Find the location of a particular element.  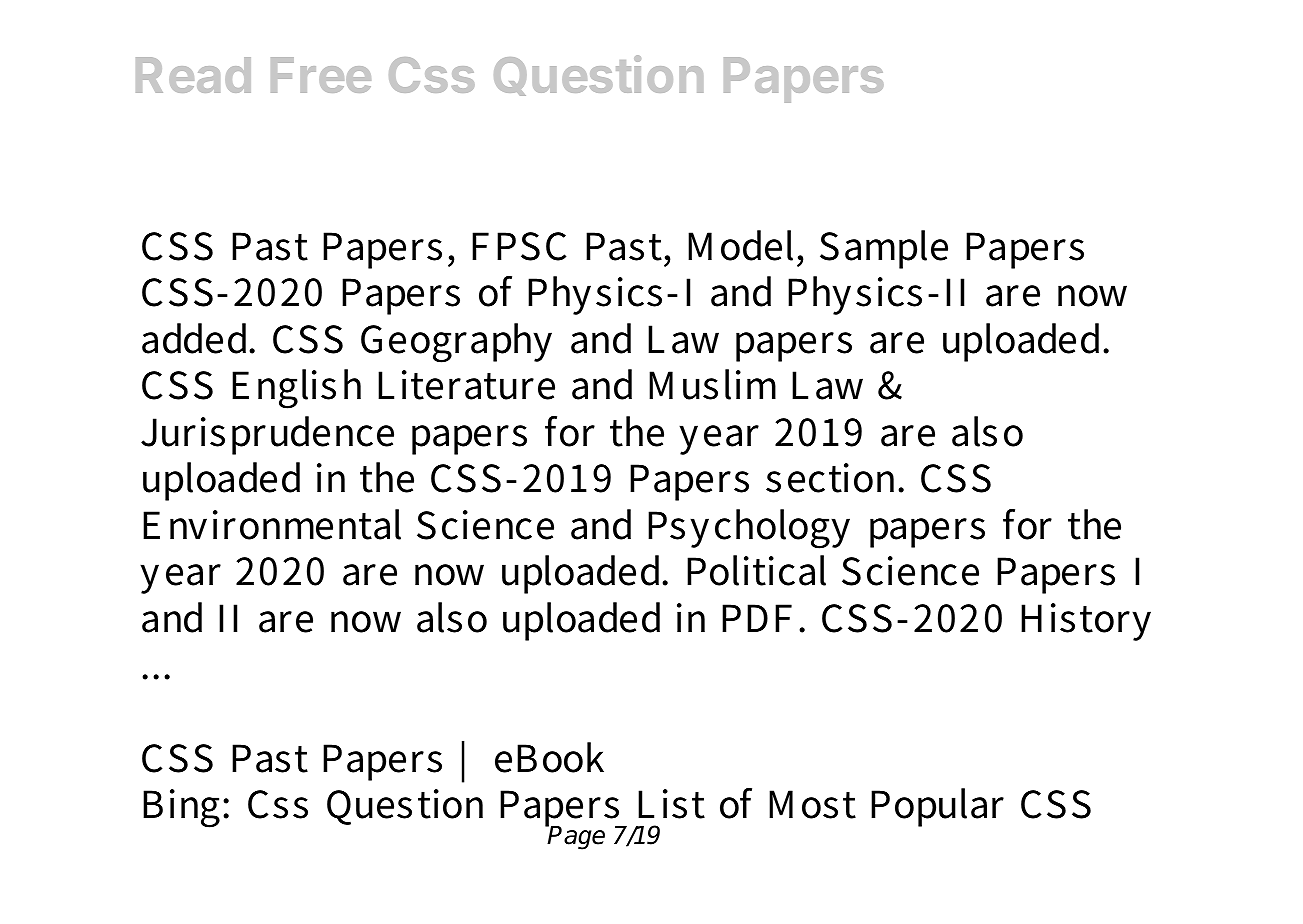

List is located at coordinates (671, 804).
